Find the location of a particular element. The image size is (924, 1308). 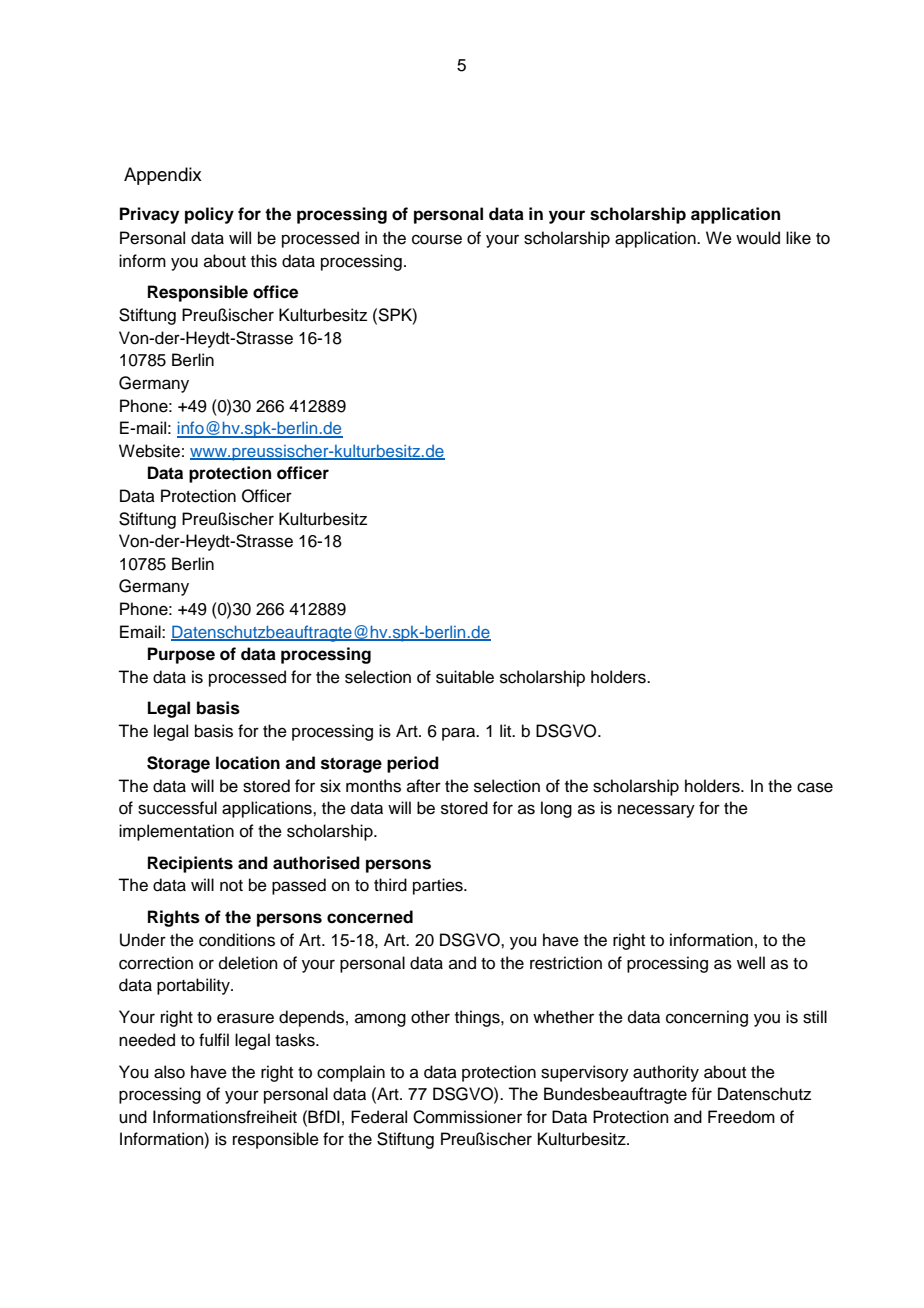

Purpose is located at coordinates (181, 655).
